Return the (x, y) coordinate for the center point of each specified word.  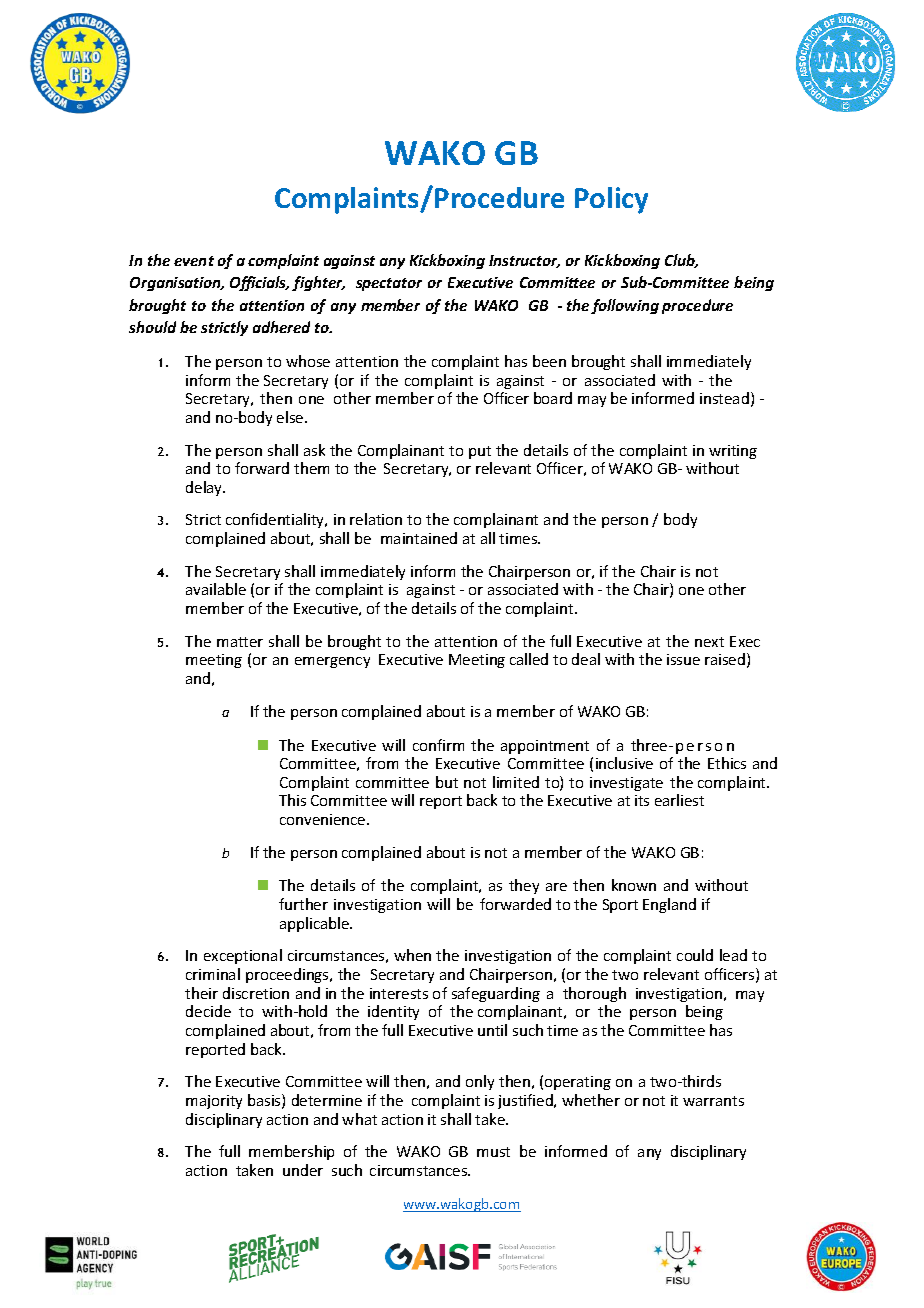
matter (240, 642)
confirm (438, 745)
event (194, 261)
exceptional (243, 956)
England (669, 905)
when (412, 955)
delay (205, 488)
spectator (389, 284)
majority (214, 1102)
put (480, 452)
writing (733, 452)
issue (683, 659)
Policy (611, 200)
